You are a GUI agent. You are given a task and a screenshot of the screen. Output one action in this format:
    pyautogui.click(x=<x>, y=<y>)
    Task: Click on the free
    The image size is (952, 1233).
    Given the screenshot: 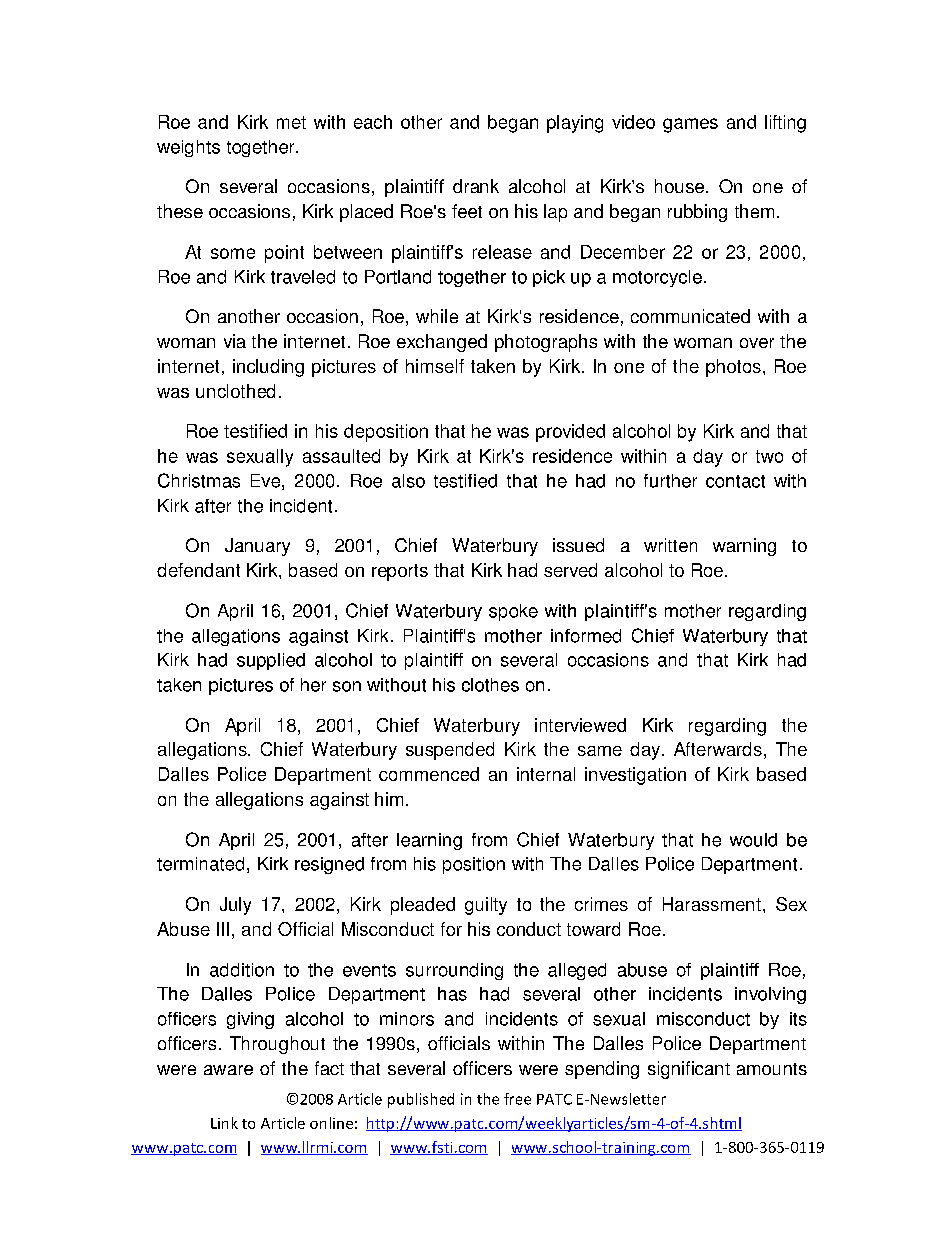 What is the action you would take?
    pyautogui.click(x=517, y=1099)
